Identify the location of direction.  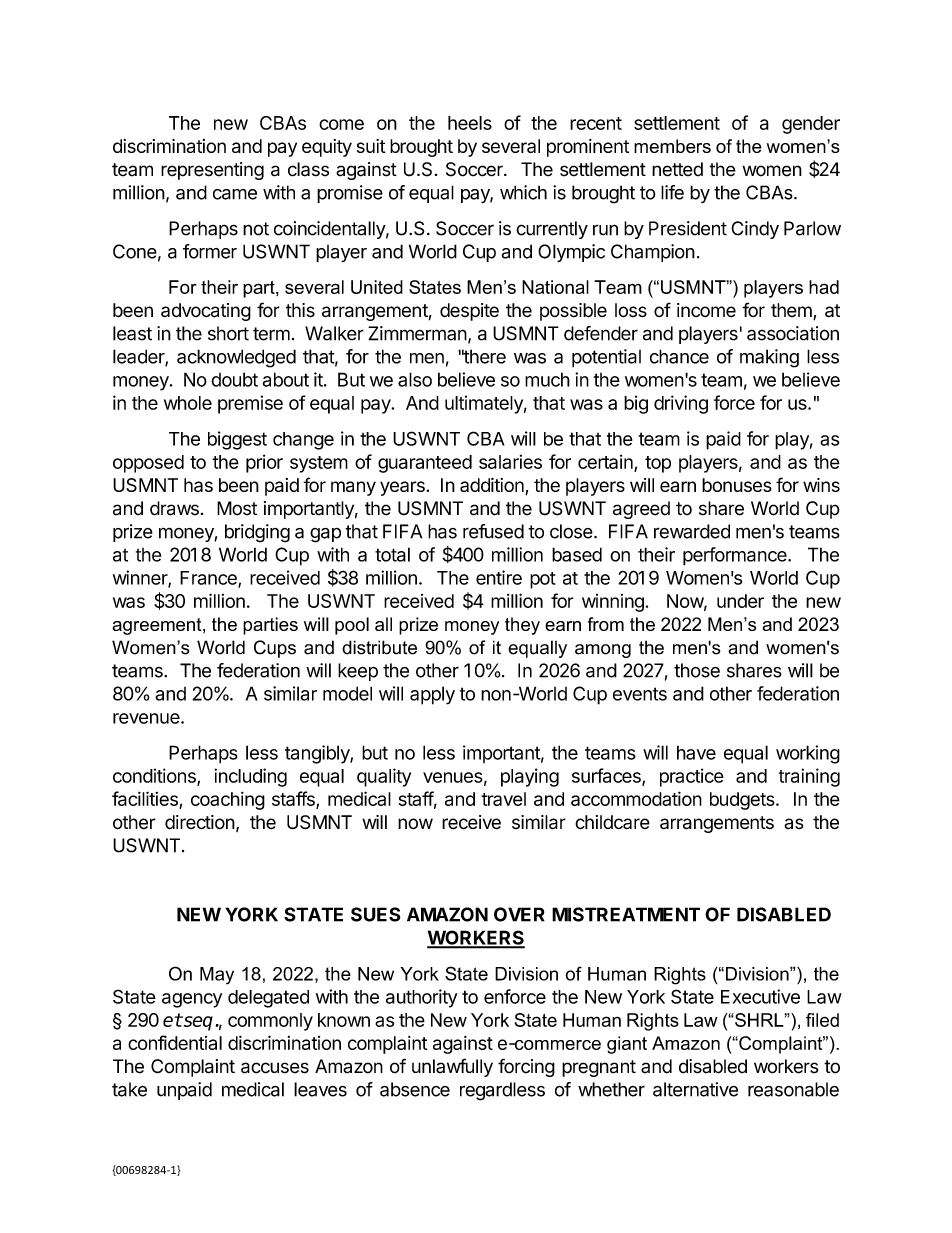
(200, 822).
